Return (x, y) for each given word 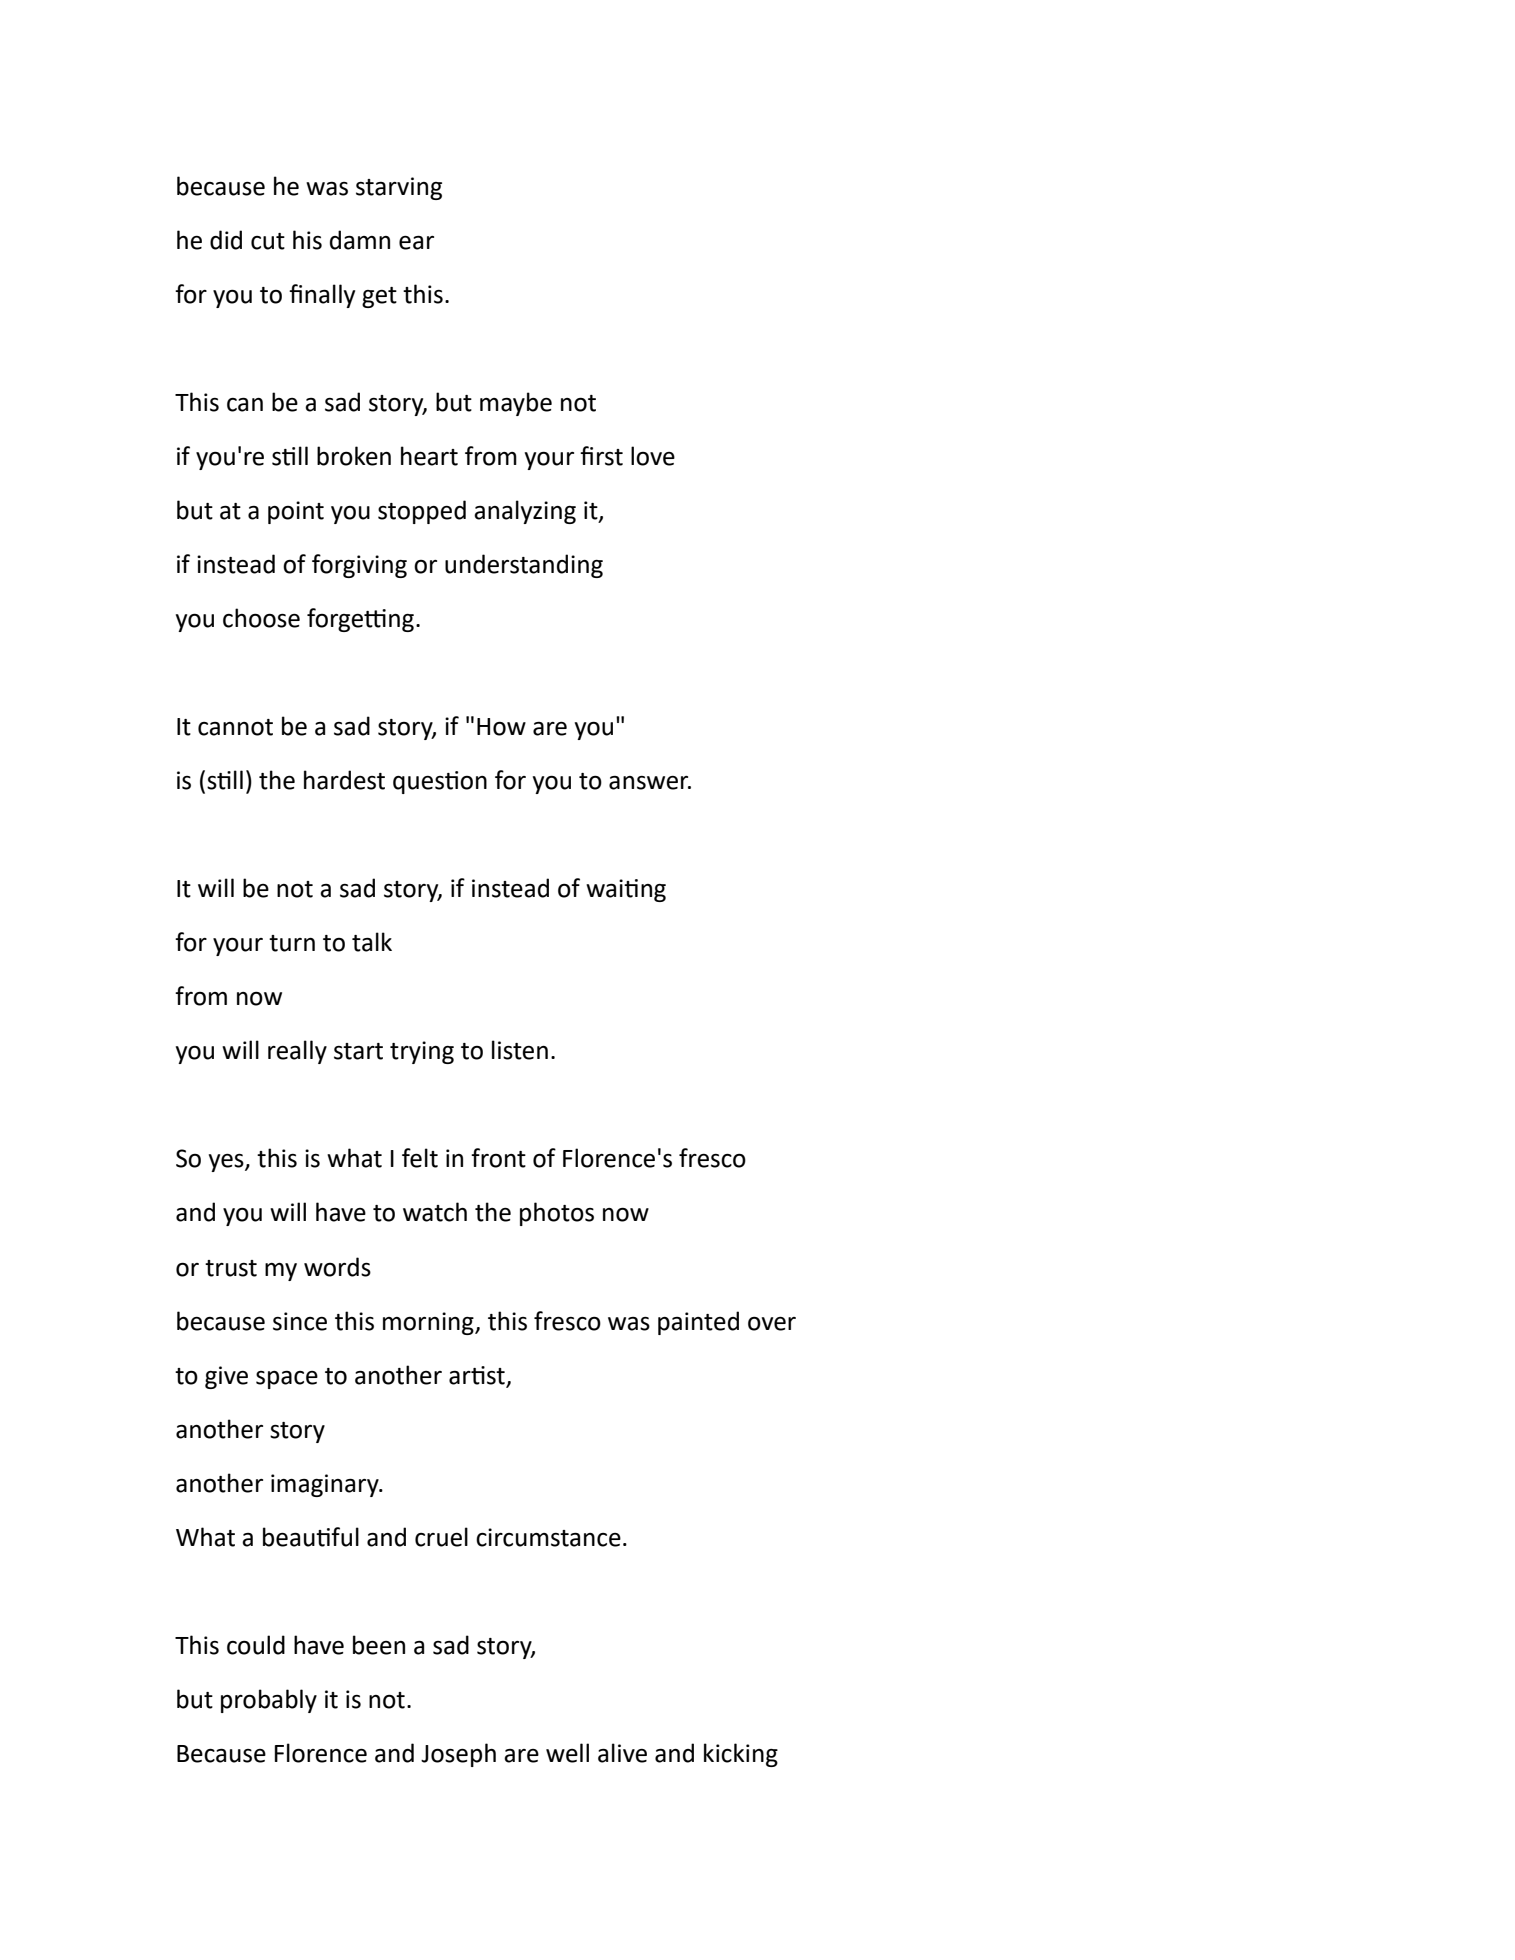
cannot (235, 727)
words (337, 1267)
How (501, 727)
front (498, 1158)
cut (268, 241)
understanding (524, 566)
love (653, 456)
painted (698, 1323)
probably (269, 1701)
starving (399, 188)
